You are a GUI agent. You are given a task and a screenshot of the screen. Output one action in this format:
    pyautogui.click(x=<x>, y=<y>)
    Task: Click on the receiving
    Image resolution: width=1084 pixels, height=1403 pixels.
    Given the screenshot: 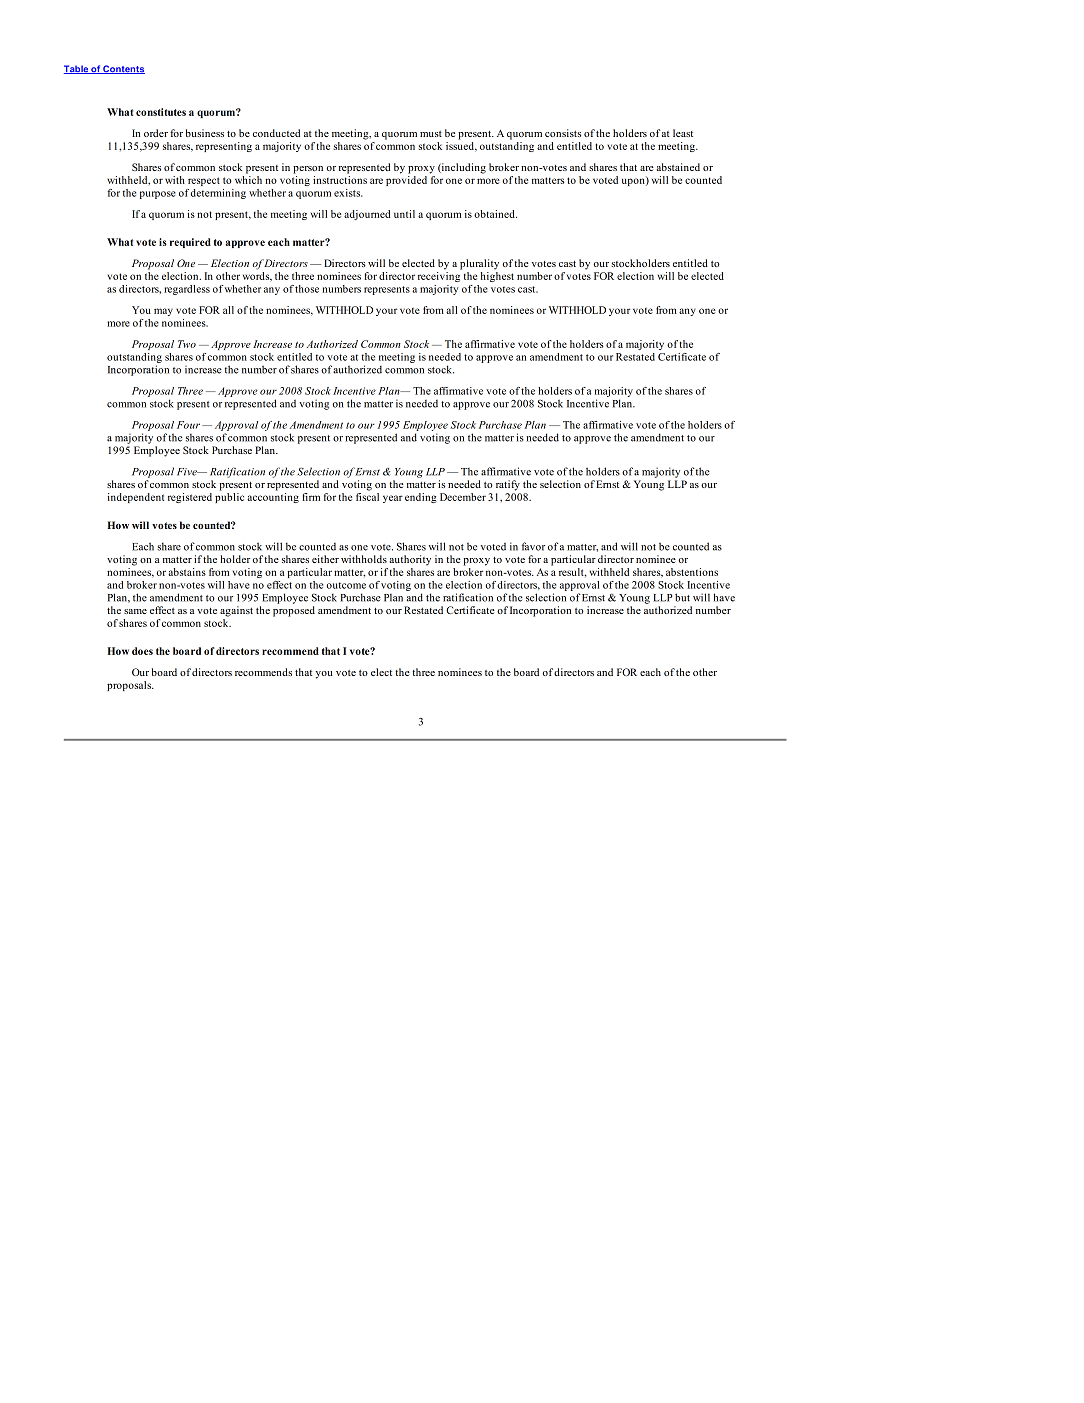 What is the action you would take?
    pyautogui.click(x=440, y=275)
